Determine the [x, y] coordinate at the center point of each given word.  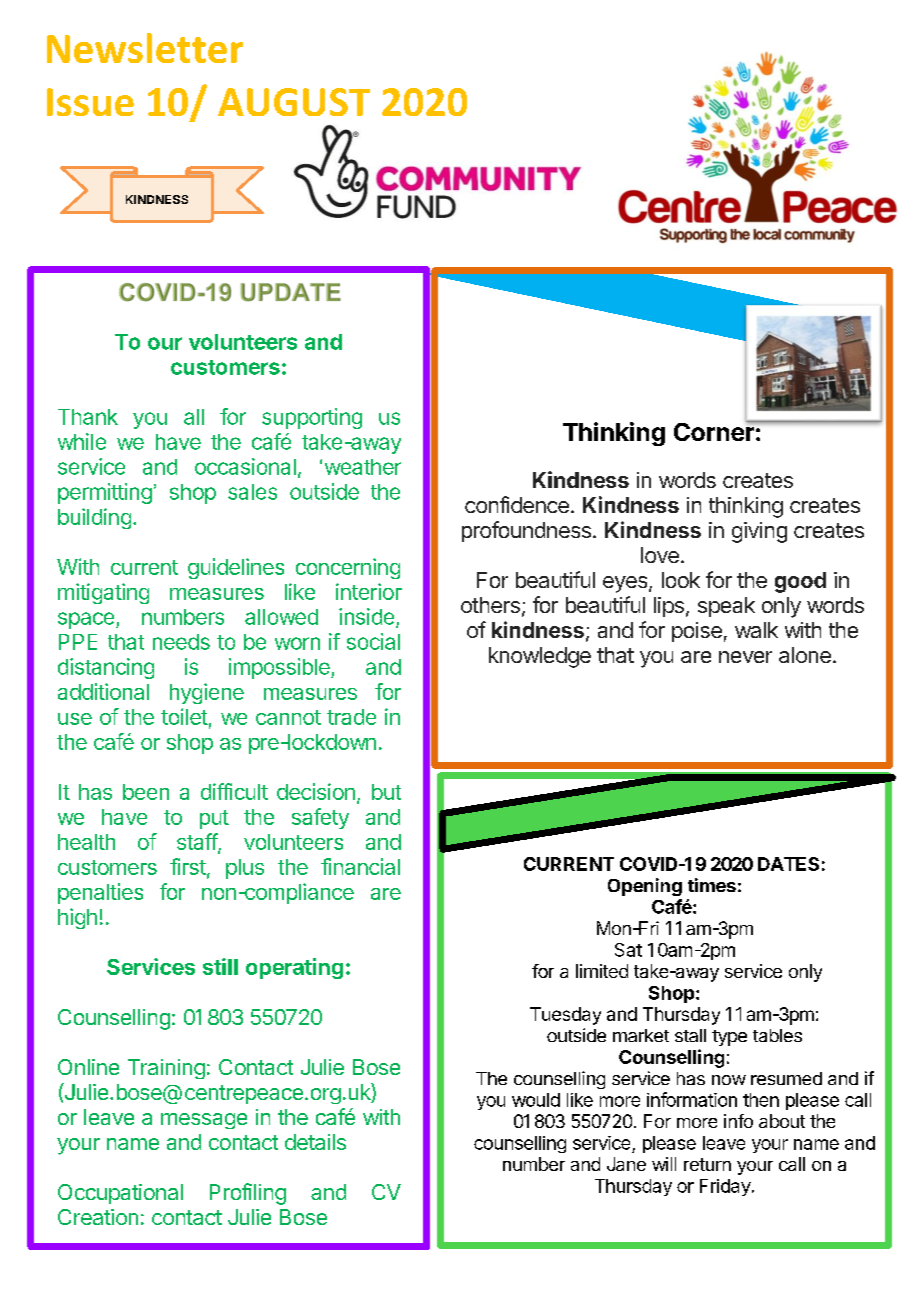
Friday [725, 1187]
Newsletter [145, 48]
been [146, 792]
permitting [105, 493]
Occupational [120, 1194]
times [712, 885]
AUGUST [294, 102]
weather [363, 467]
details [315, 1142]
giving [759, 532]
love [660, 555]
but [386, 792]
